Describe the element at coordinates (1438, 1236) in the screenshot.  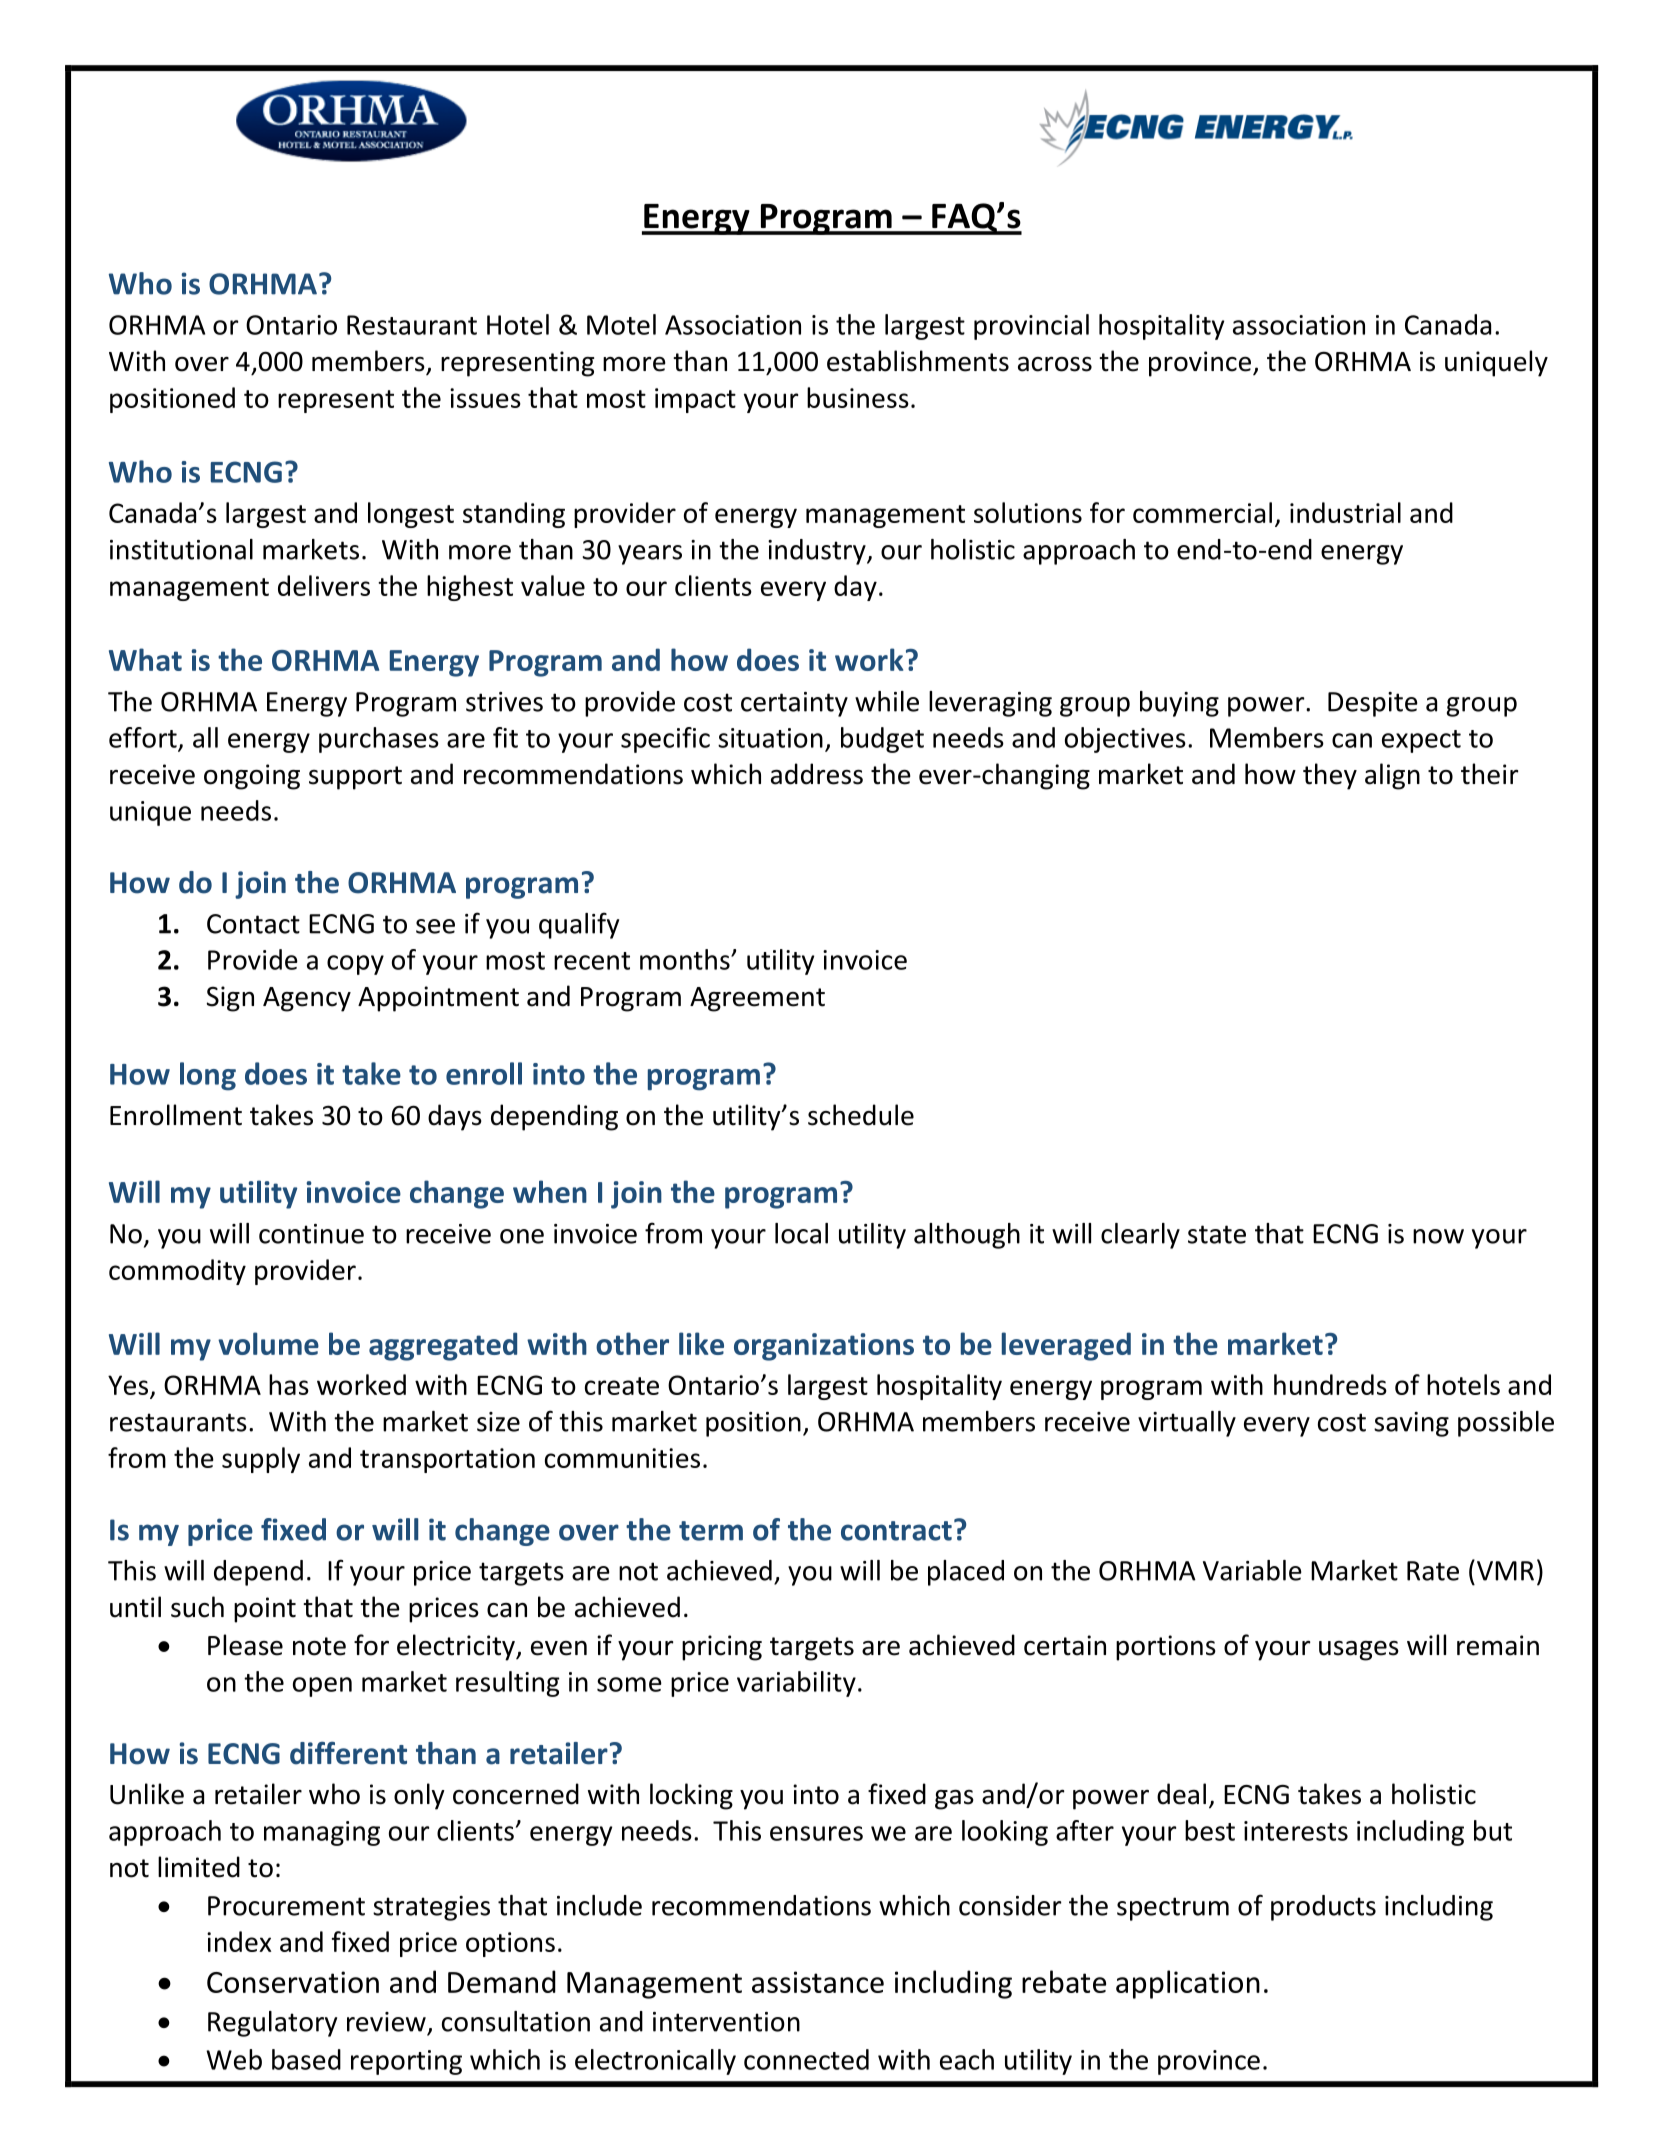
I see `now` at that location.
